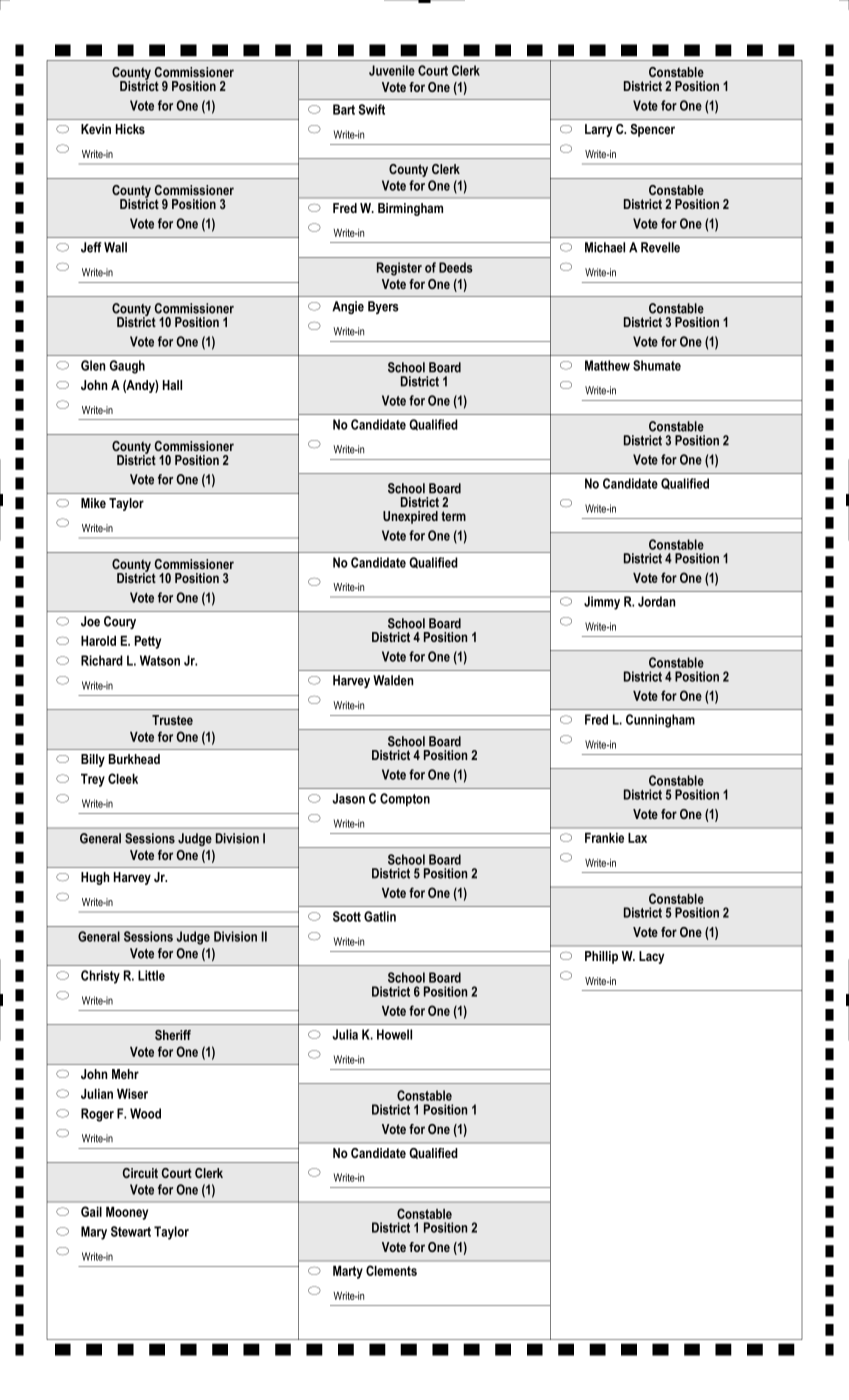  Describe the element at coordinates (160, 660) in the screenshot. I see `Watson` at that location.
